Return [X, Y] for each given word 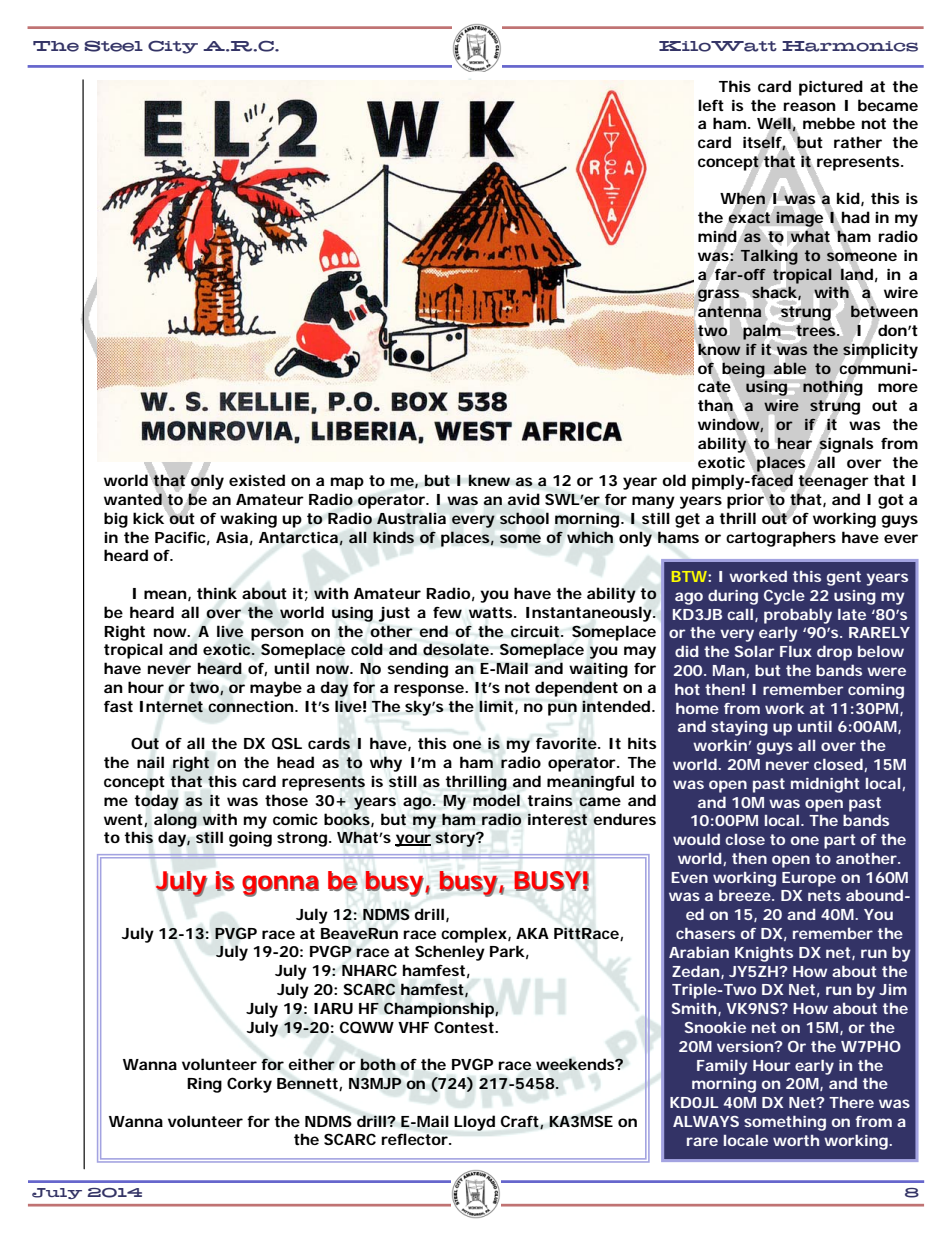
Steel [114, 46]
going [250, 839]
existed [257, 480]
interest [558, 819]
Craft [522, 1122]
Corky [249, 1085]
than [716, 406]
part [840, 841]
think [217, 593]
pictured [831, 88]
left [711, 105]
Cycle [784, 597]
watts [493, 613]
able [790, 368]
